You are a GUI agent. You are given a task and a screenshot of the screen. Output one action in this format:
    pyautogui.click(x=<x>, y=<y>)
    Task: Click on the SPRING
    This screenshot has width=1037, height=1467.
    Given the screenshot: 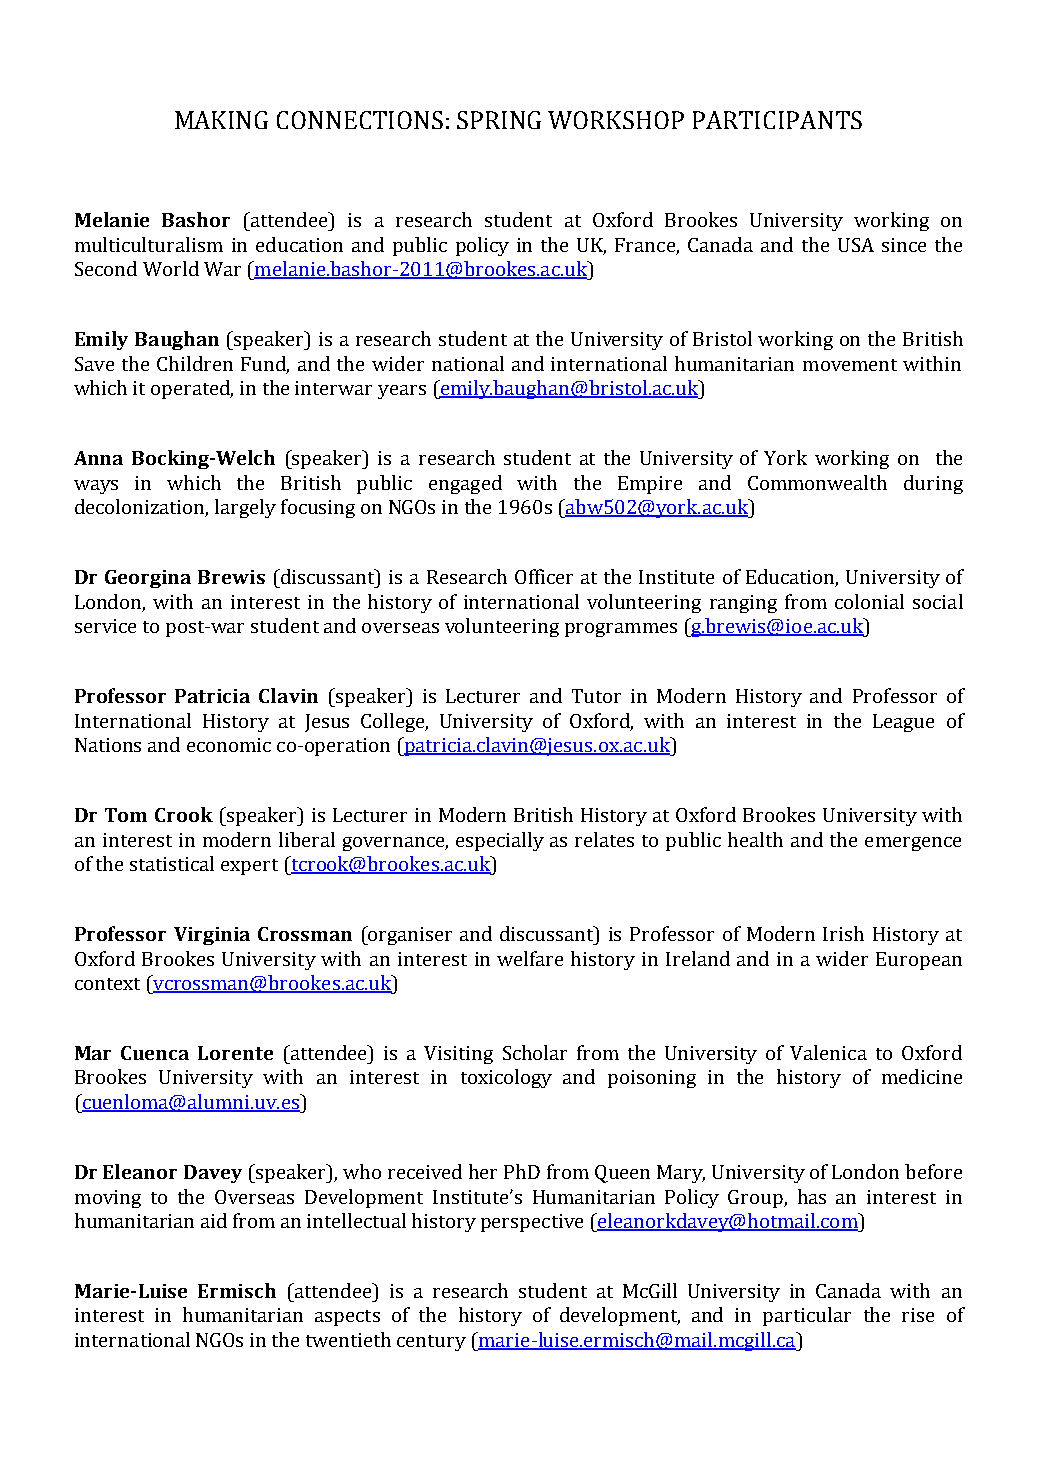 What is the action you would take?
    pyautogui.click(x=499, y=120)
